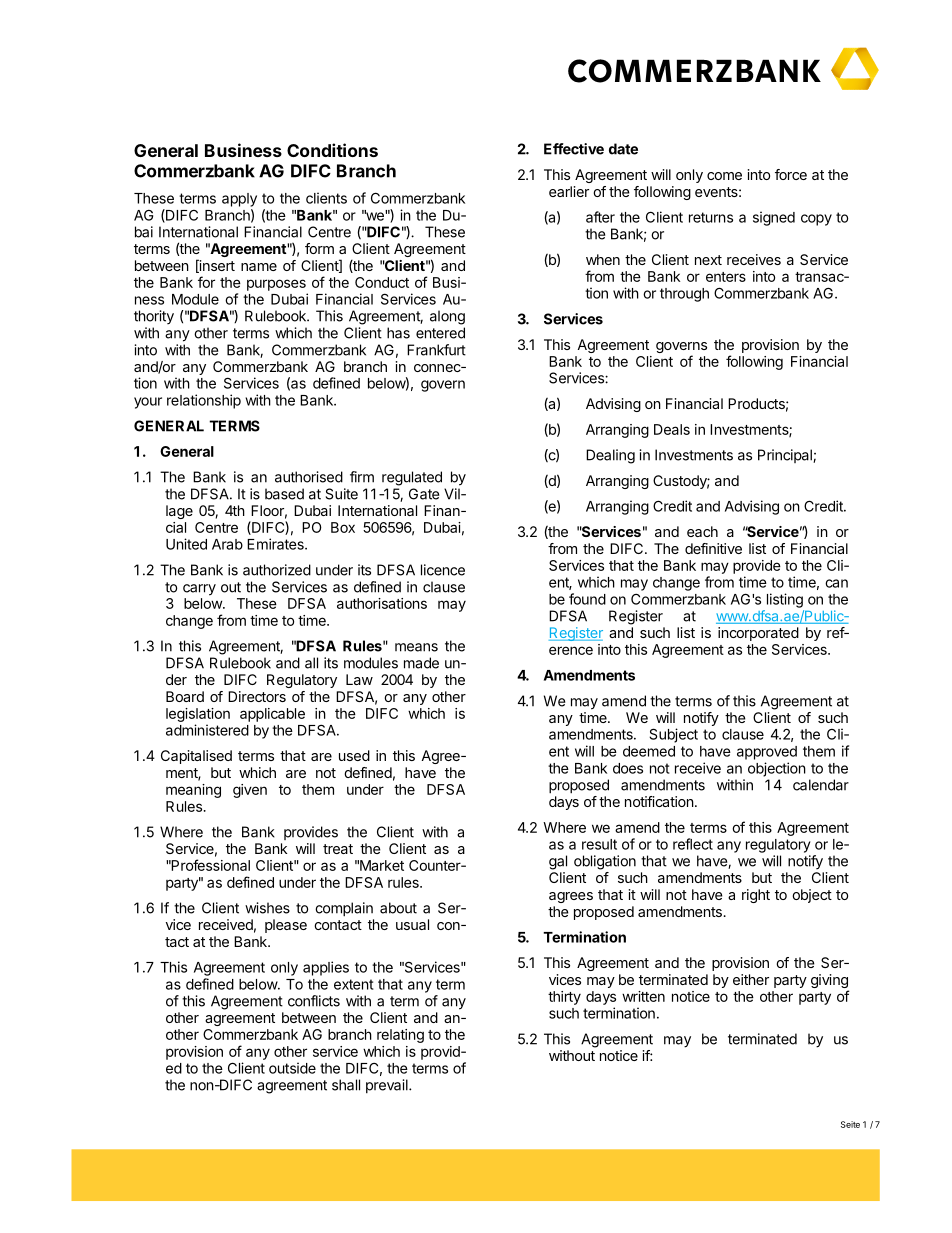 Image resolution: width=952 pixels, height=1233 pixels. What do you see at coordinates (292, 1068) in the screenshot?
I see `outside` at bounding box center [292, 1068].
